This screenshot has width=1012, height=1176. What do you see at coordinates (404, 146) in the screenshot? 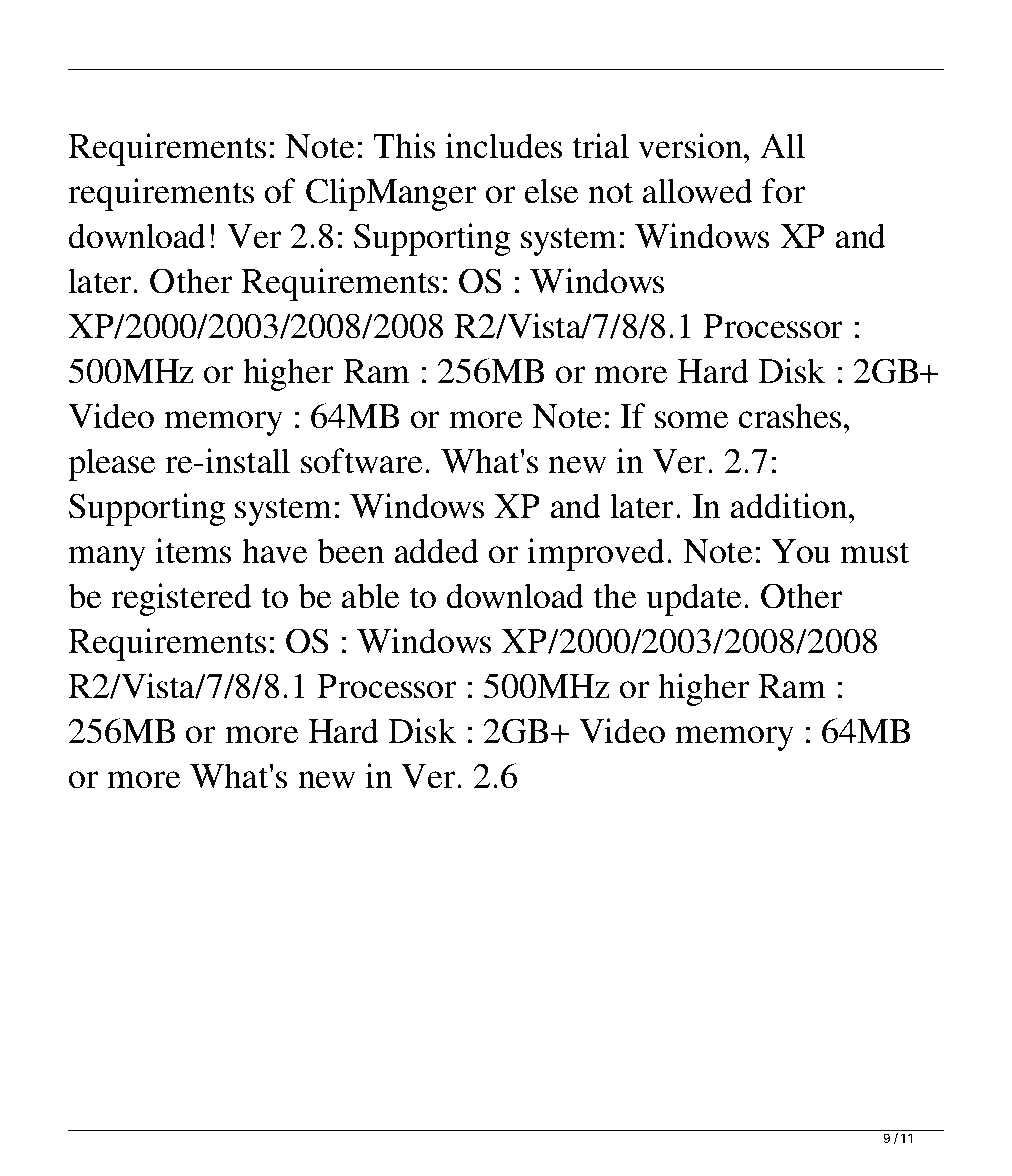
I see `This` at bounding box center [404, 146].
